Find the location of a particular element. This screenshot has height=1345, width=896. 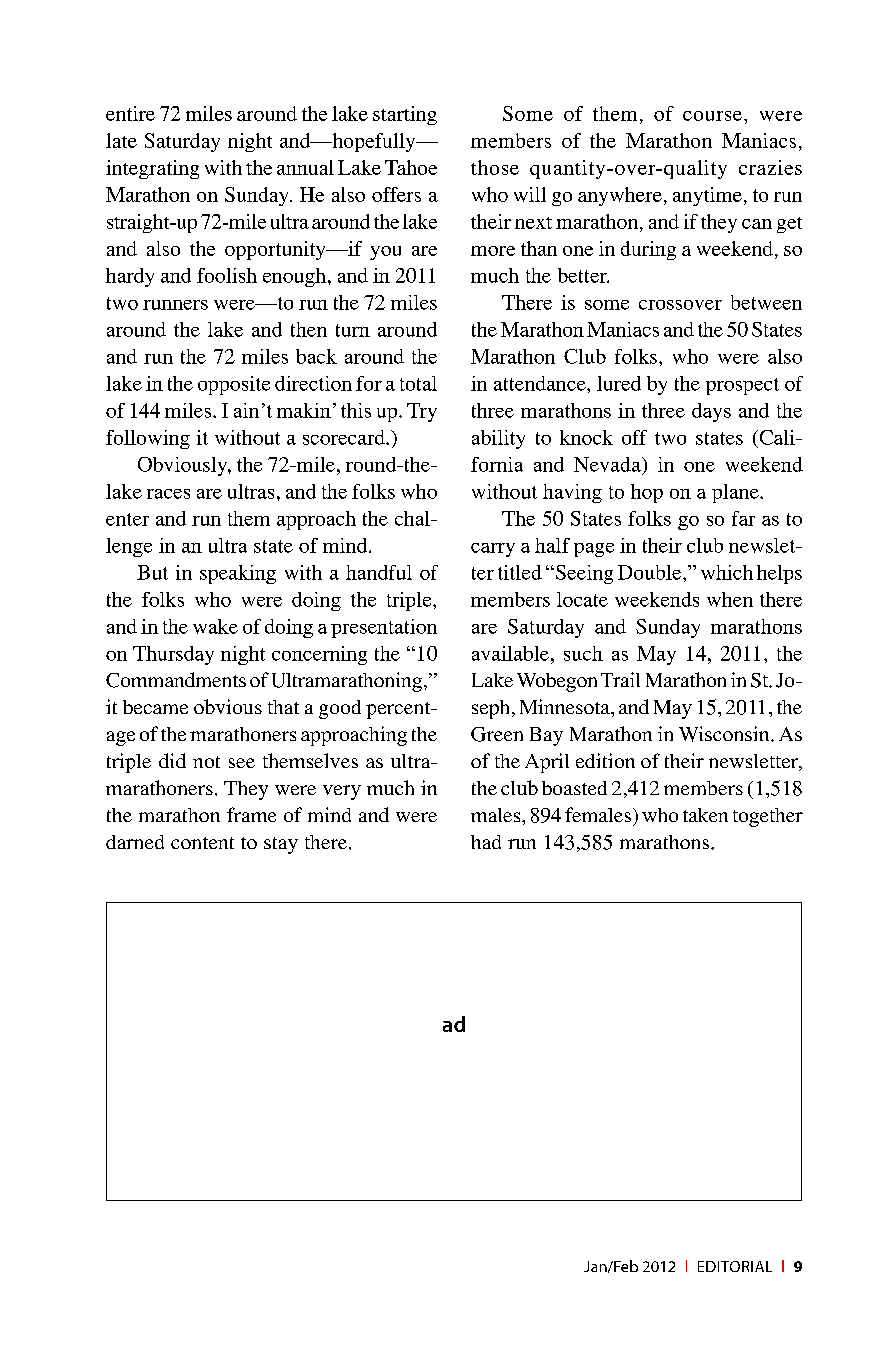

Tahoe is located at coordinates (411, 167).
